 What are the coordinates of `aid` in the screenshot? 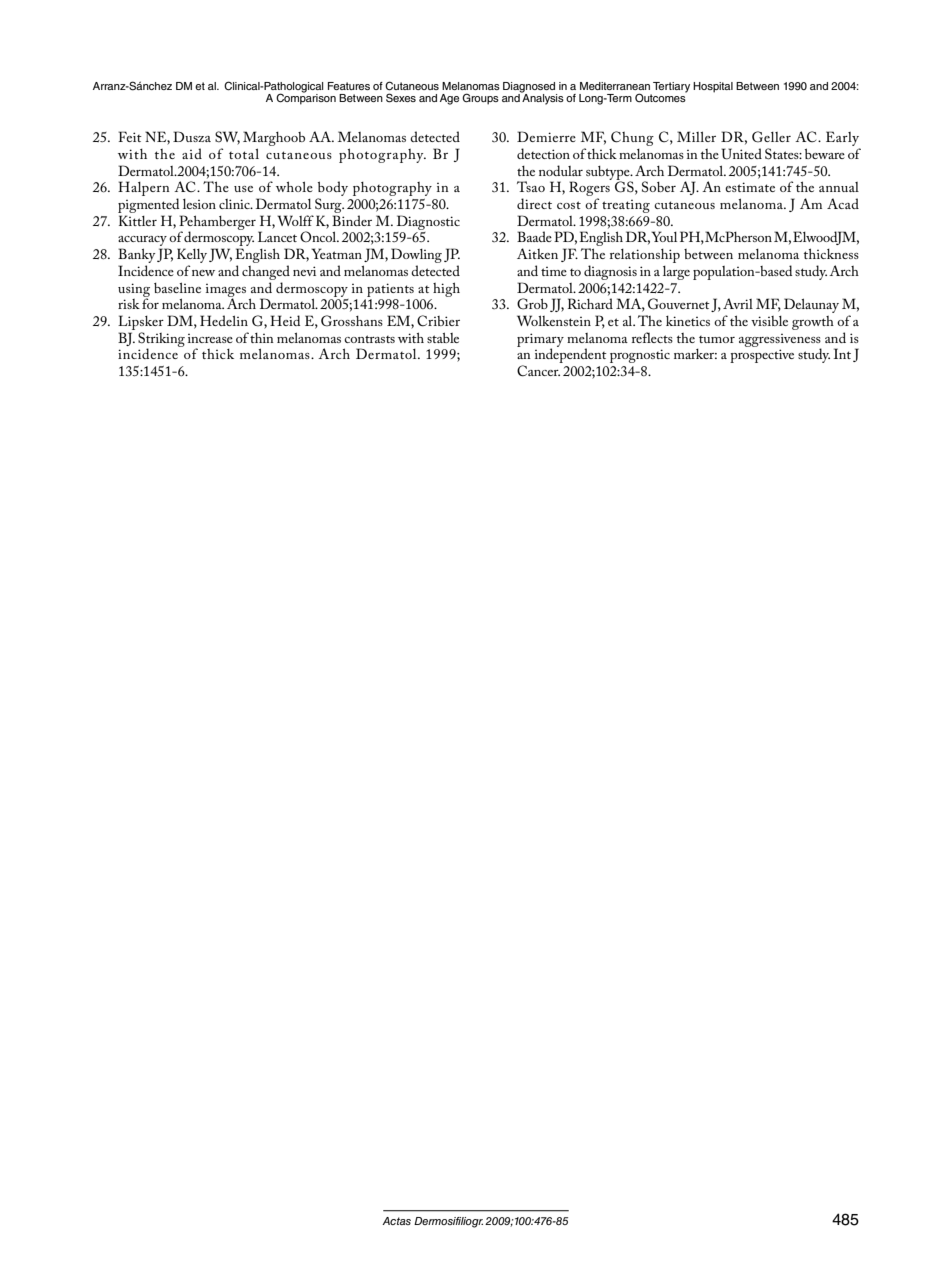 It's located at (192, 153).
